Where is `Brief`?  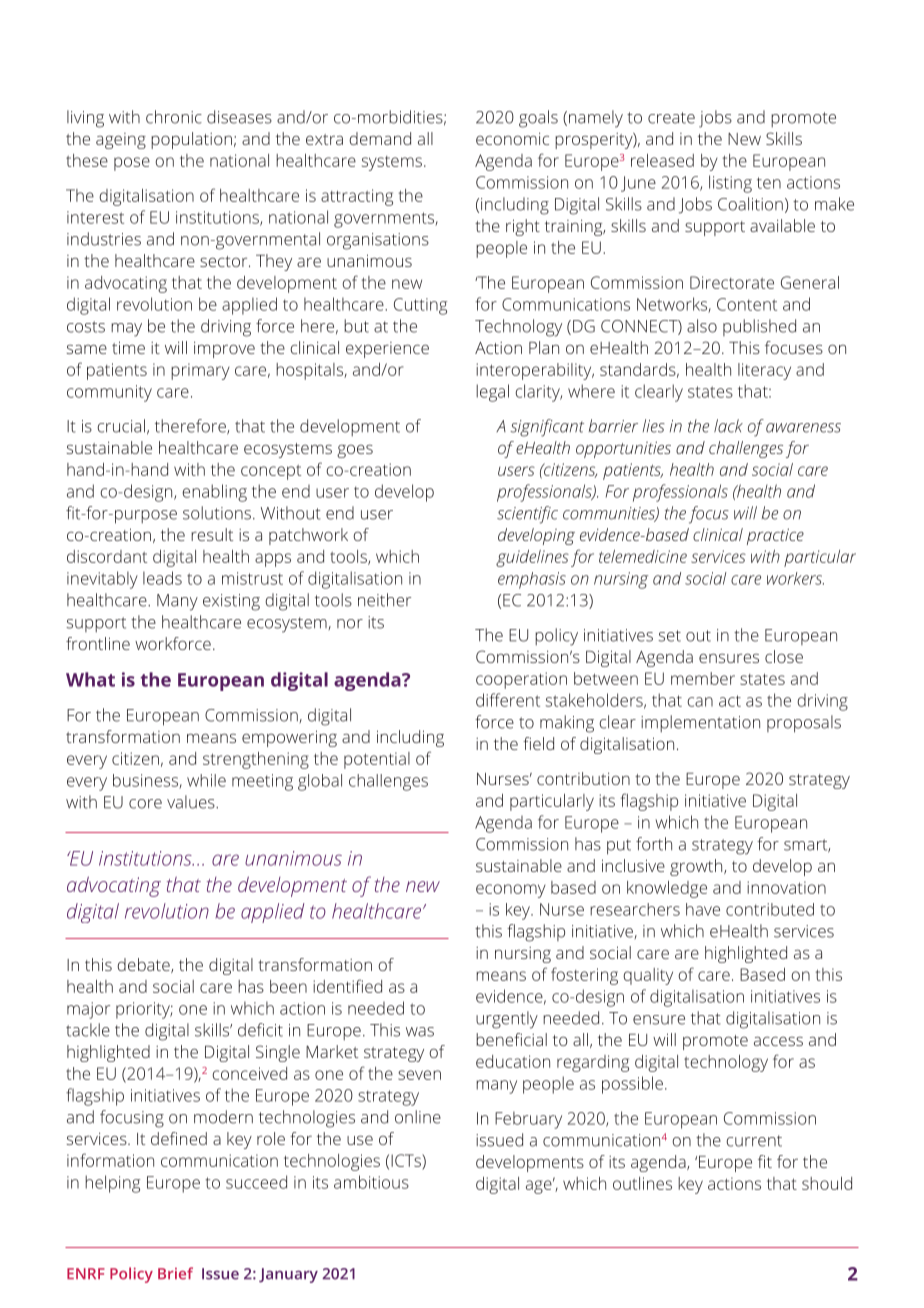 Brief is located at coordinates (175, 1273).
